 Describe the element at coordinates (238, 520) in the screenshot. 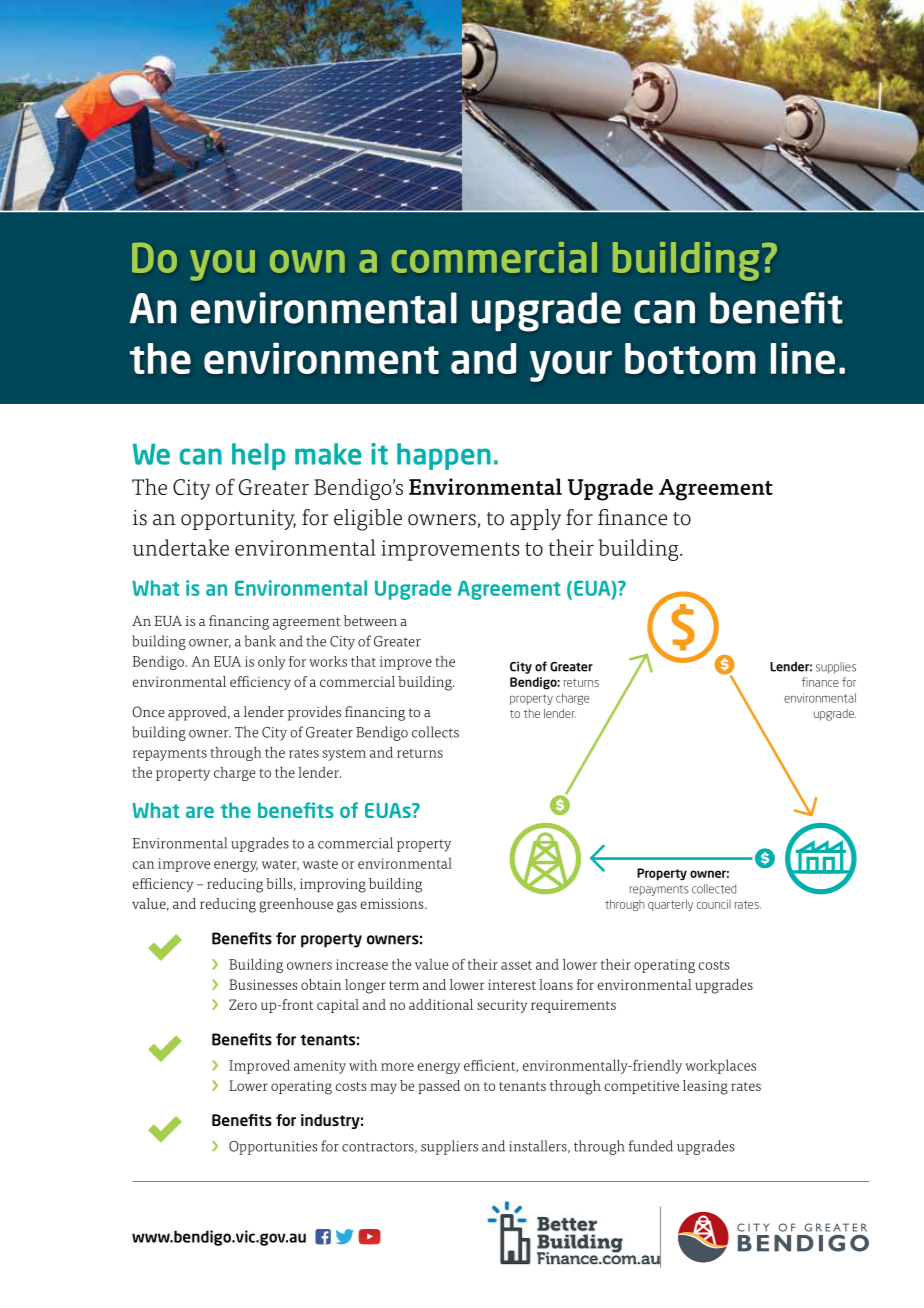

I see `opportunity` at that location.
